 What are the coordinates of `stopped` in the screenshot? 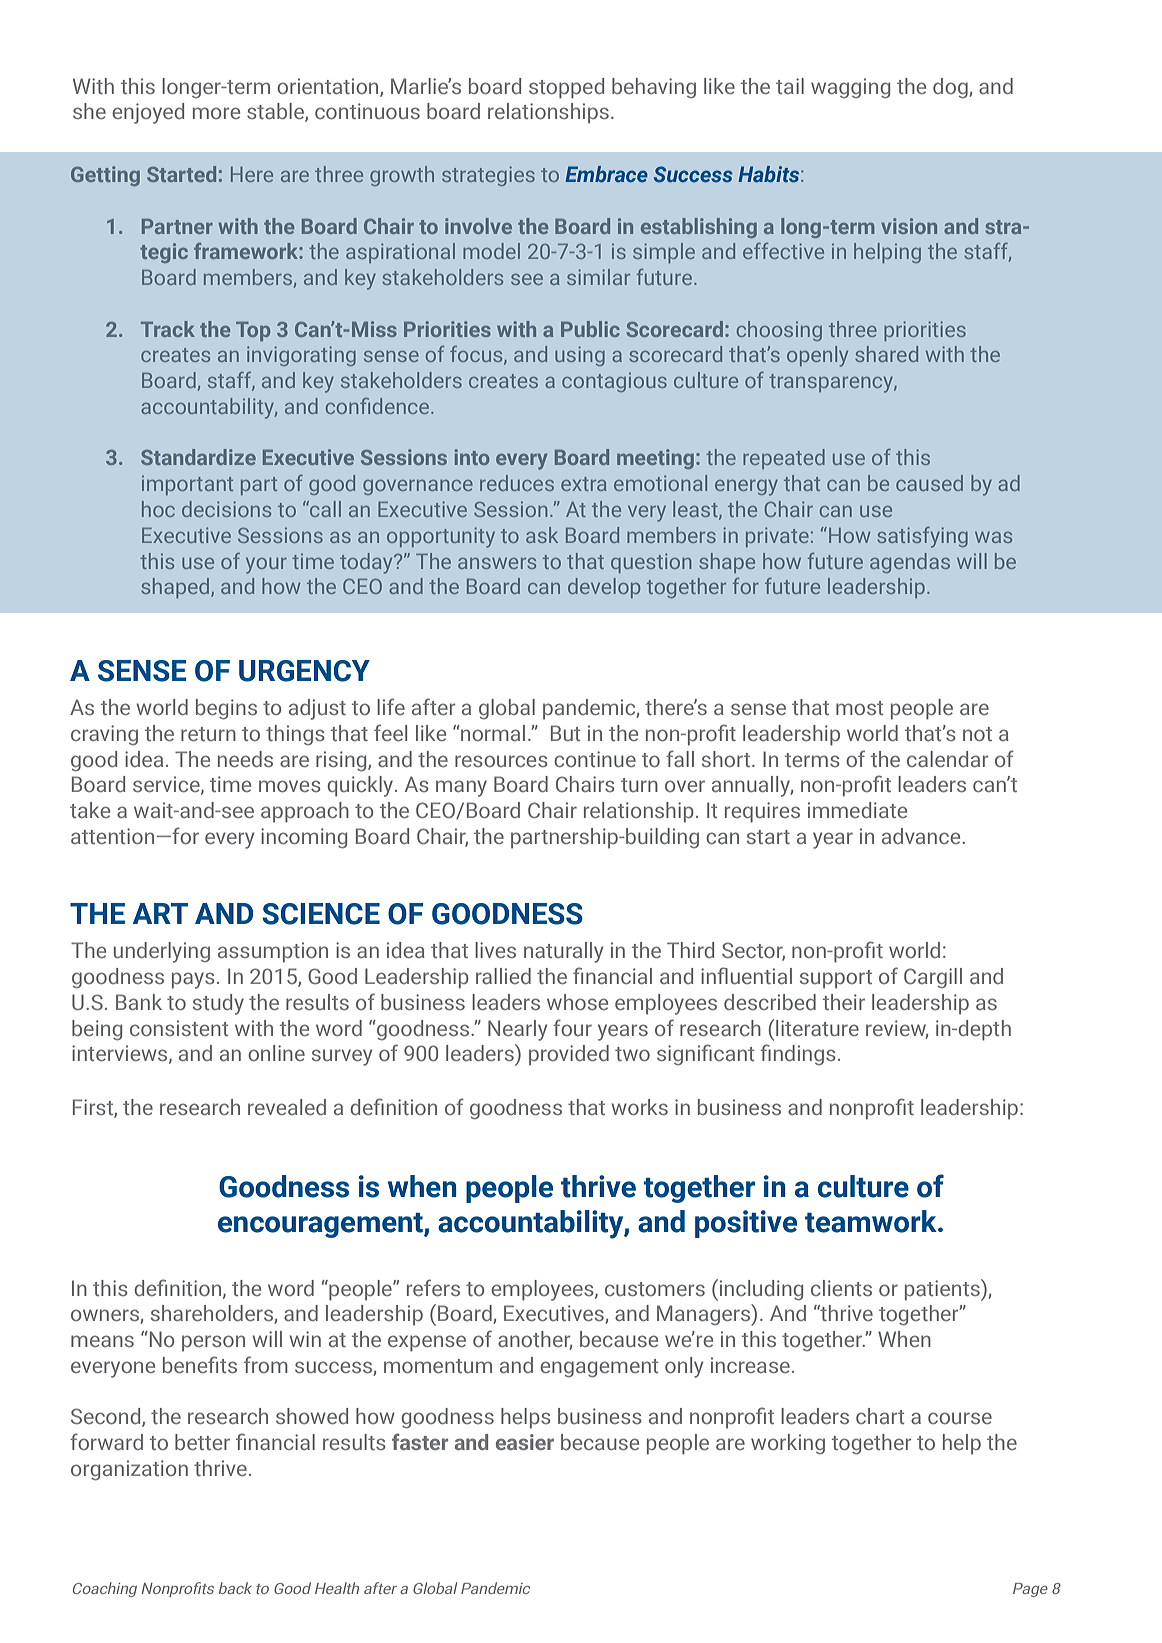 It's located at (566, 88).
